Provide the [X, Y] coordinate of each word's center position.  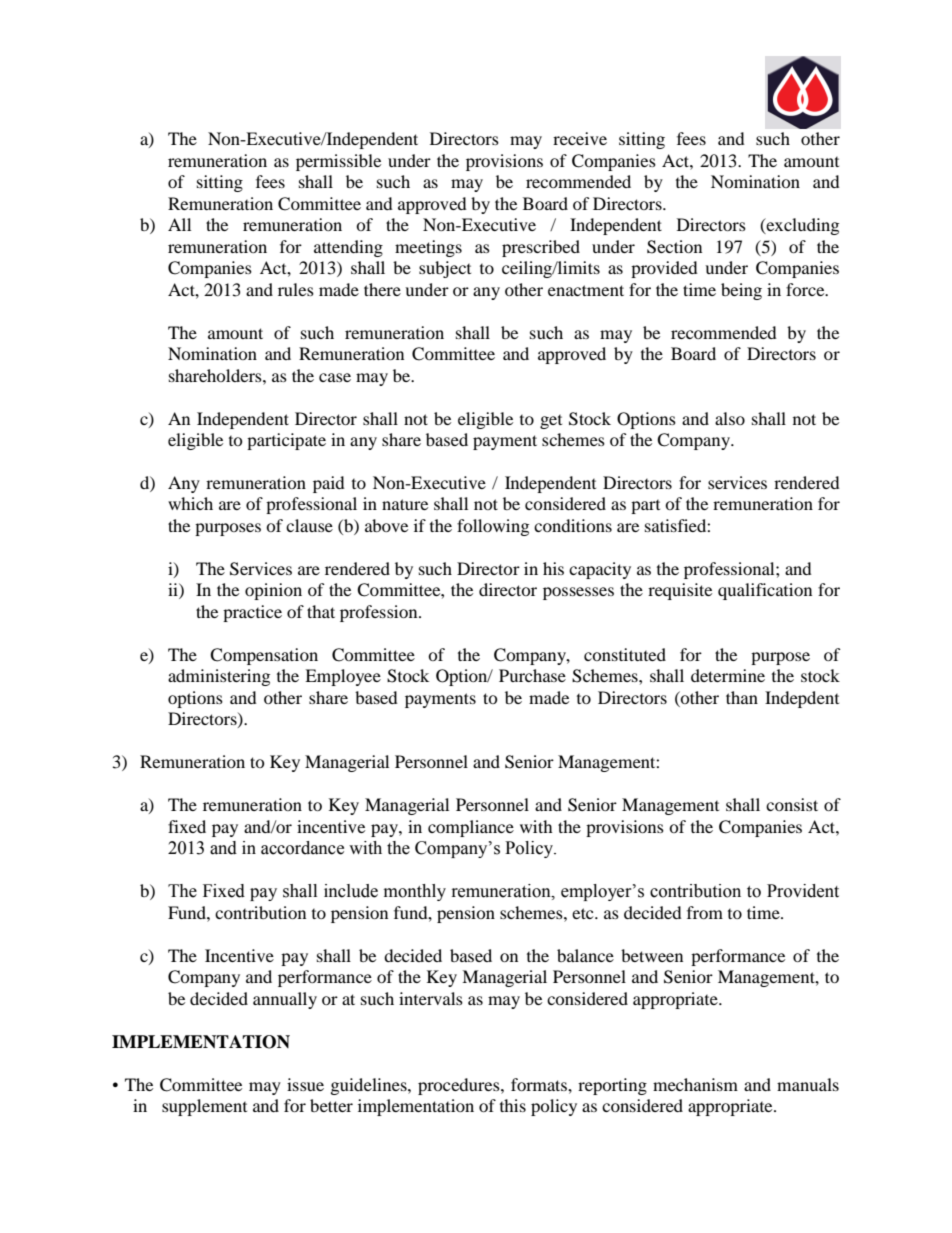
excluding [801, 226]
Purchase [532, 675]
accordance [302, 848]
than [742, 697]
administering [219, 677]
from [705, 912]
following [493, 527]
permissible [338, 162]
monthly [415, 892]
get [551, 422]
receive [580, 138]
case [335, 377]
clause [309, 525]
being [741, 291]
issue [305, 1084]
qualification [765, 591]
